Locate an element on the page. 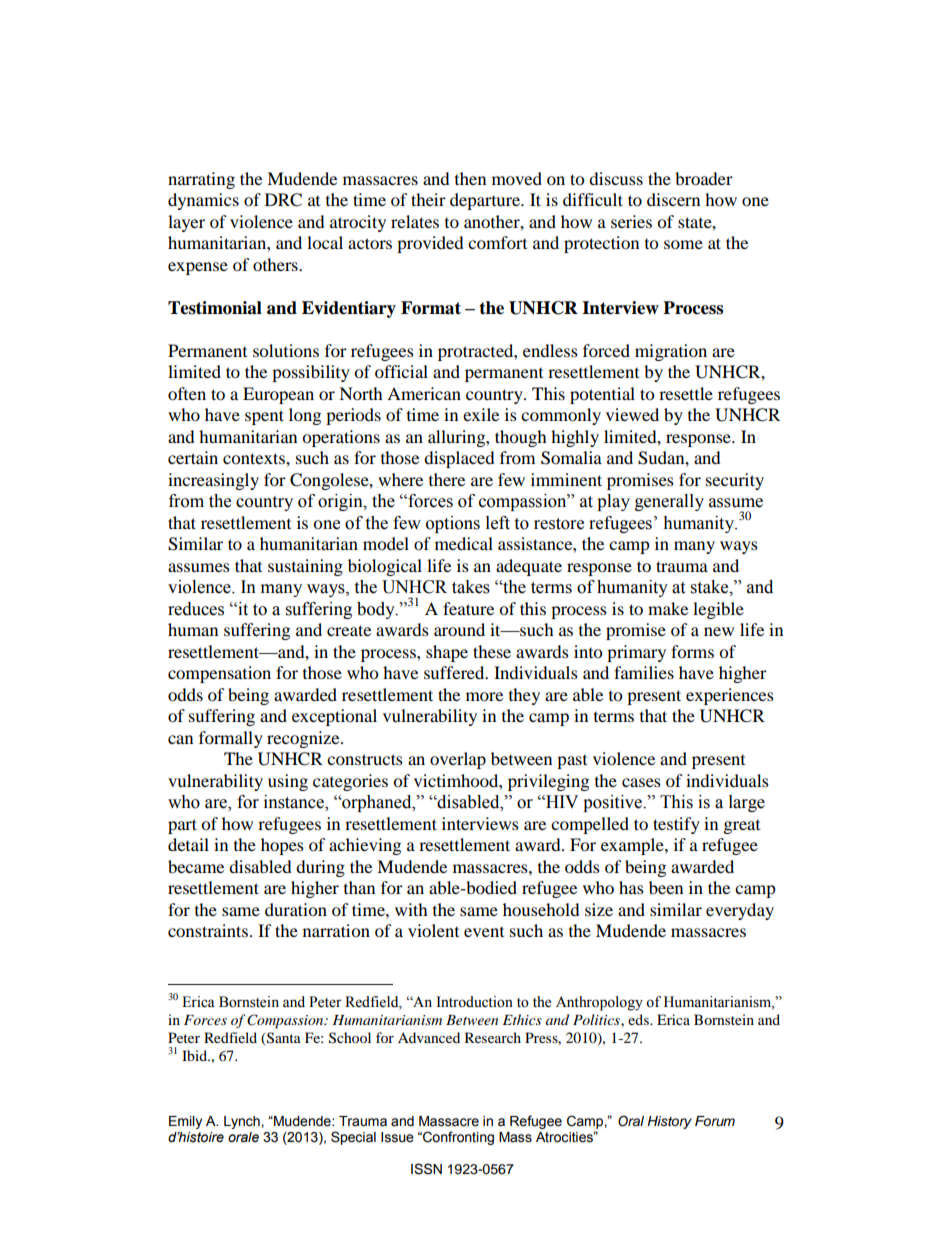 The image size is (952, 1233). compensation is located at coordinates (219, 674).
